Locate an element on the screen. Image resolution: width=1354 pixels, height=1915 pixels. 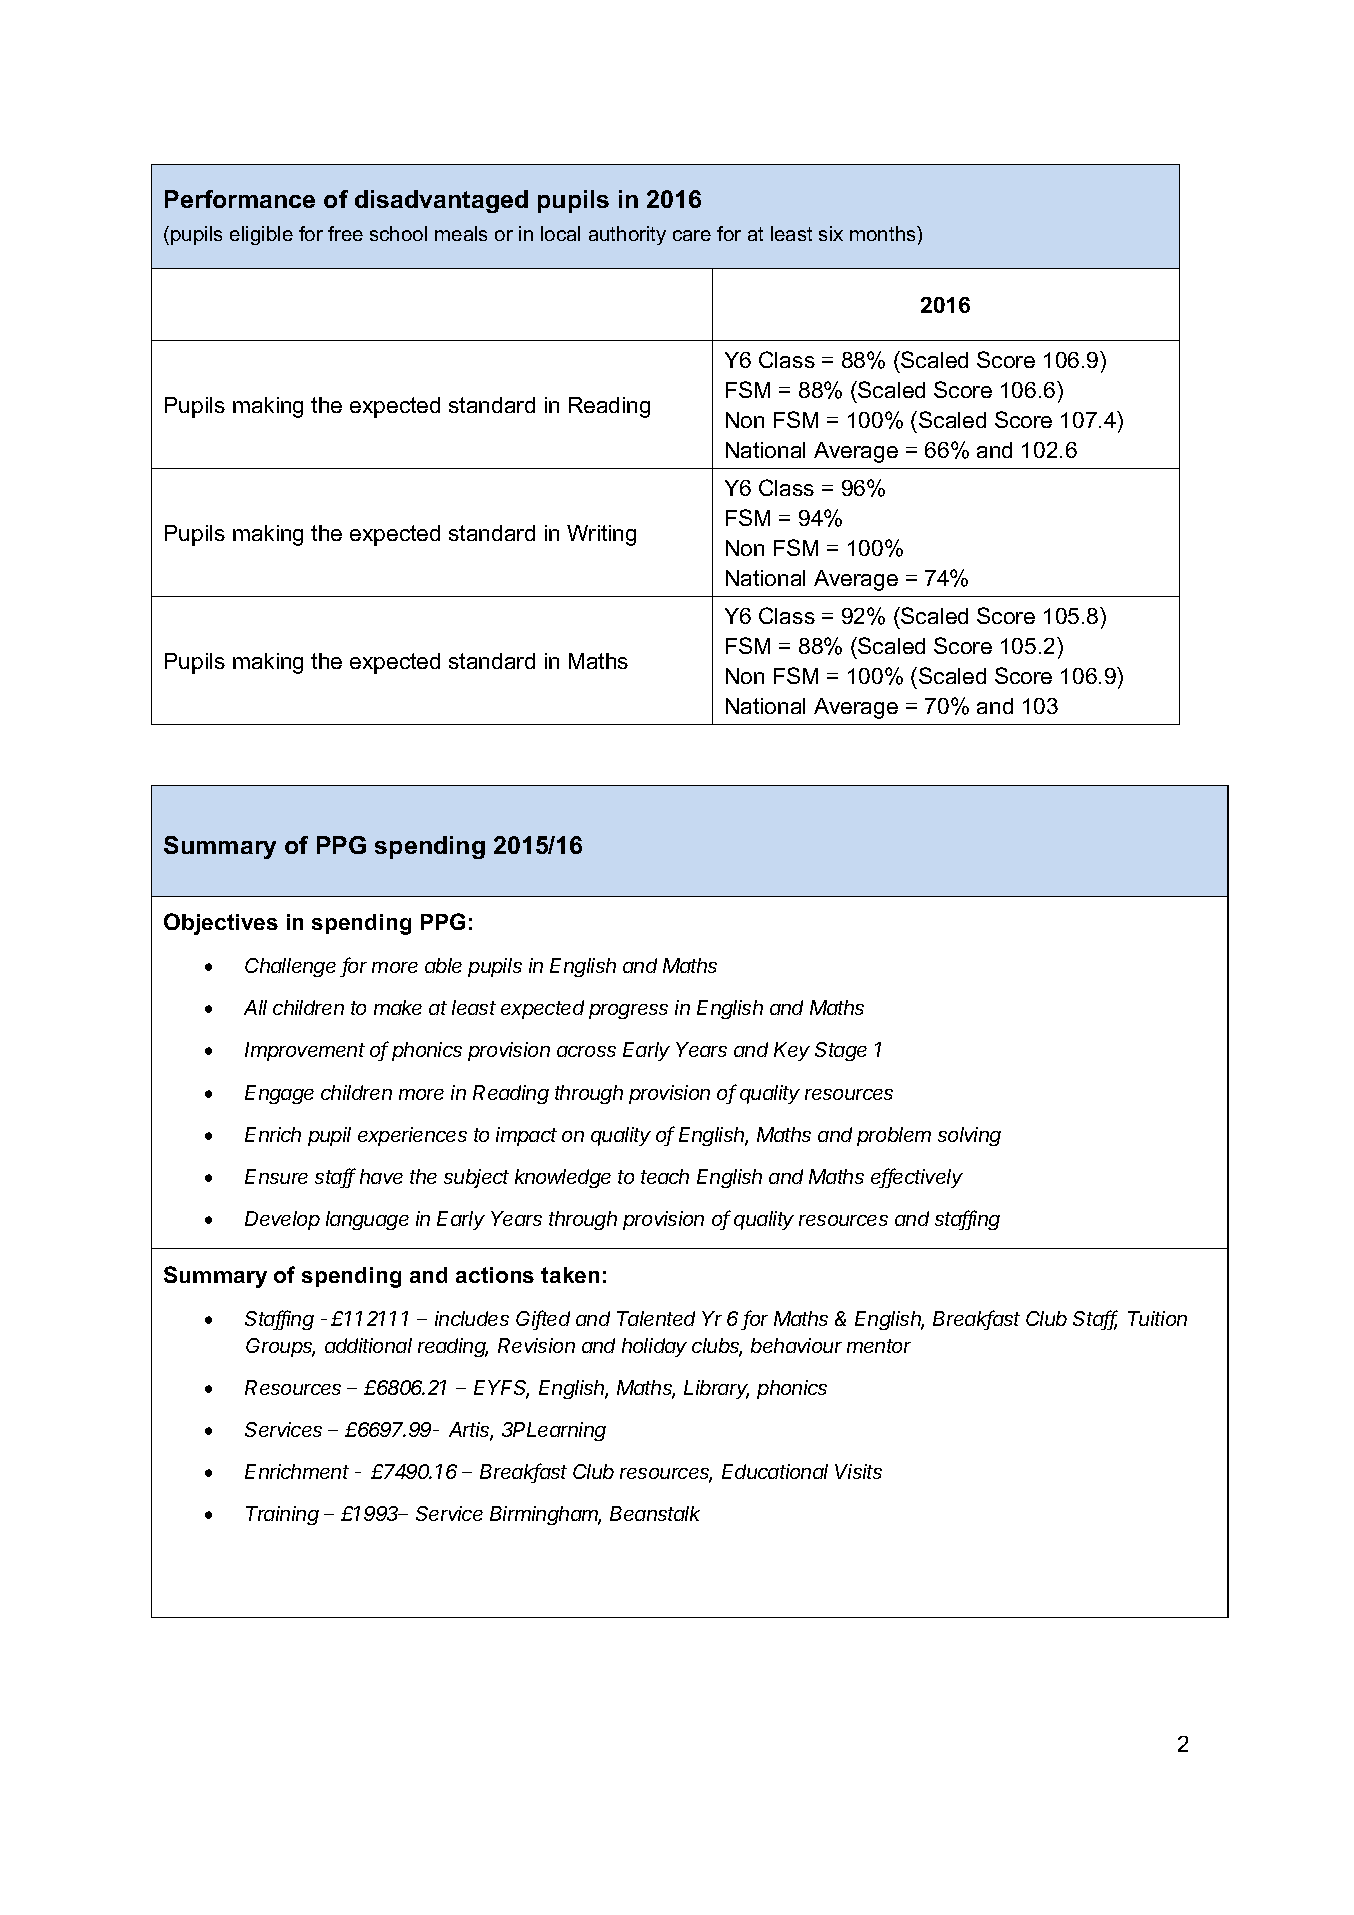
Stage is located at coordinates (841, 1051).
